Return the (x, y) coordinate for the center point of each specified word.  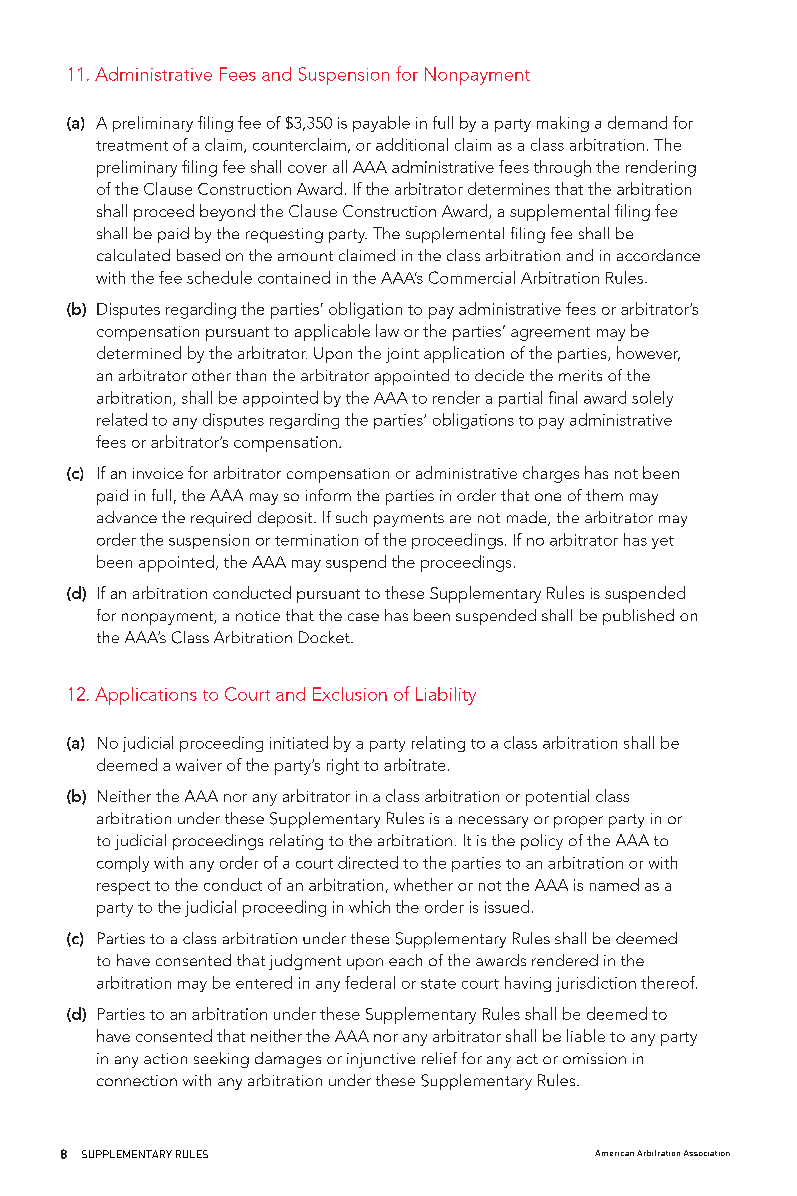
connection (137, 1080)
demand (637, 122)
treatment (132, 146)
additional (412, 144)
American (614, 1153)
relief (439, 1058)
